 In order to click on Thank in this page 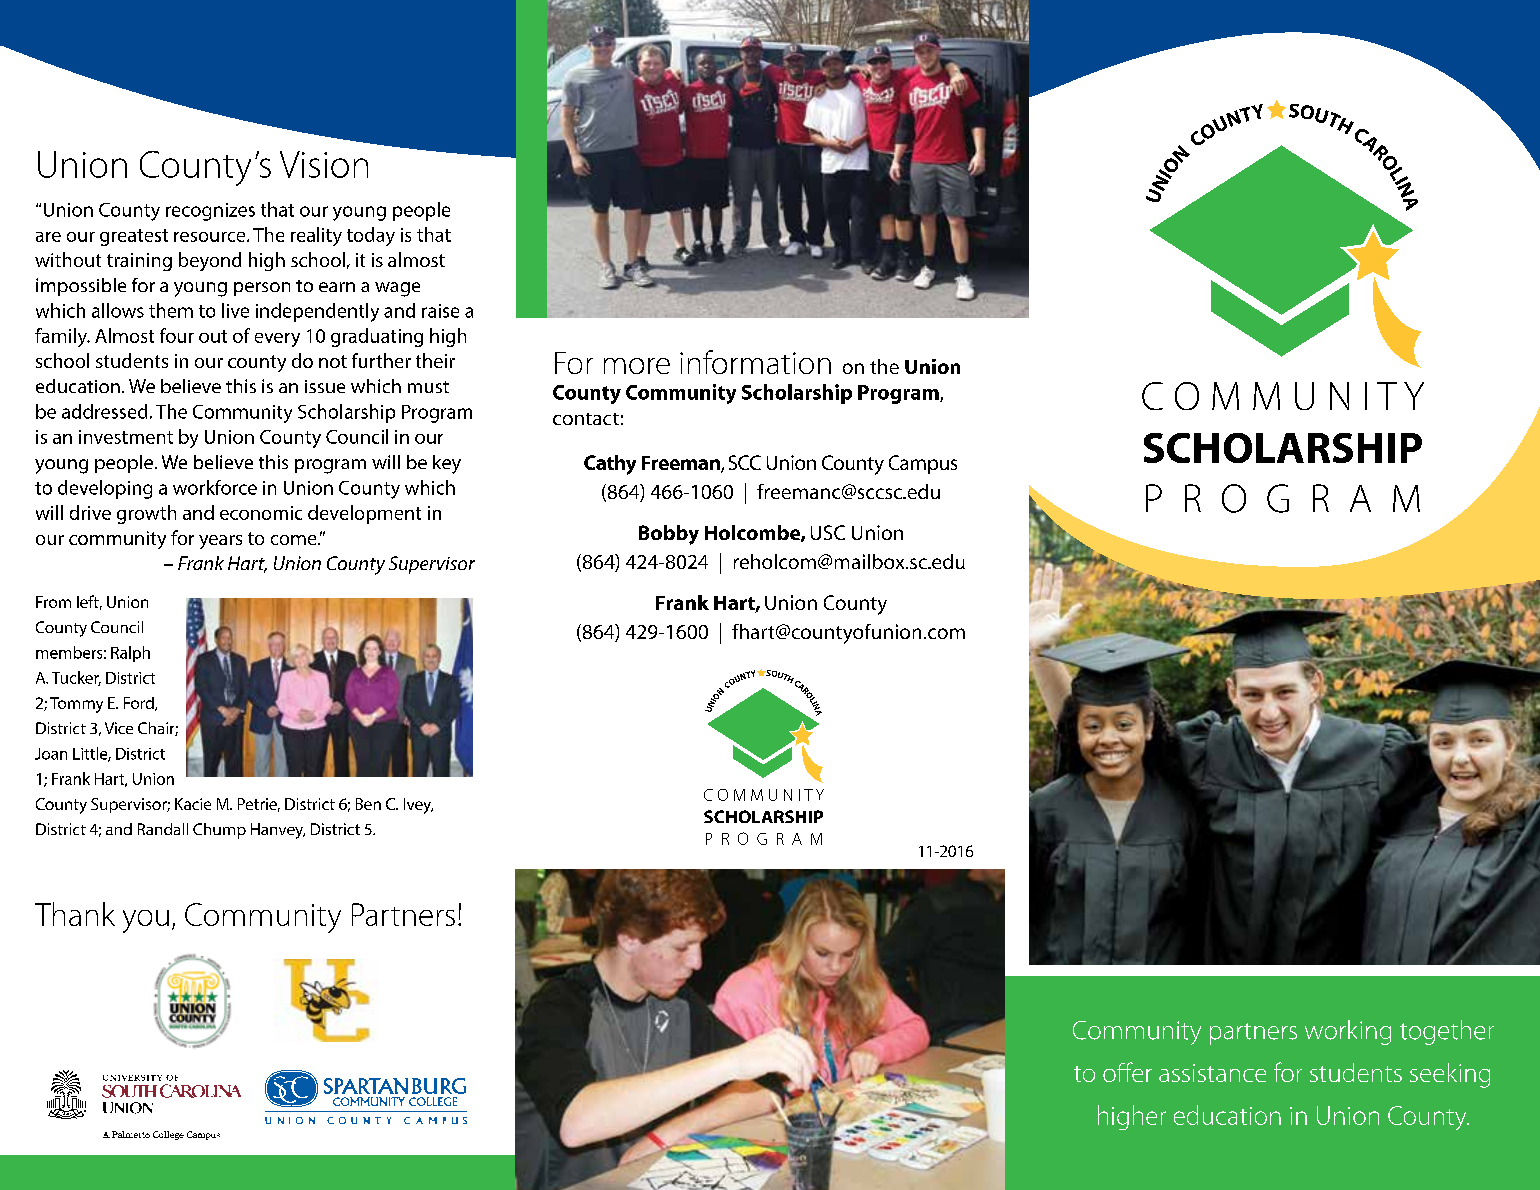, I will do `click(75, 914)`.
